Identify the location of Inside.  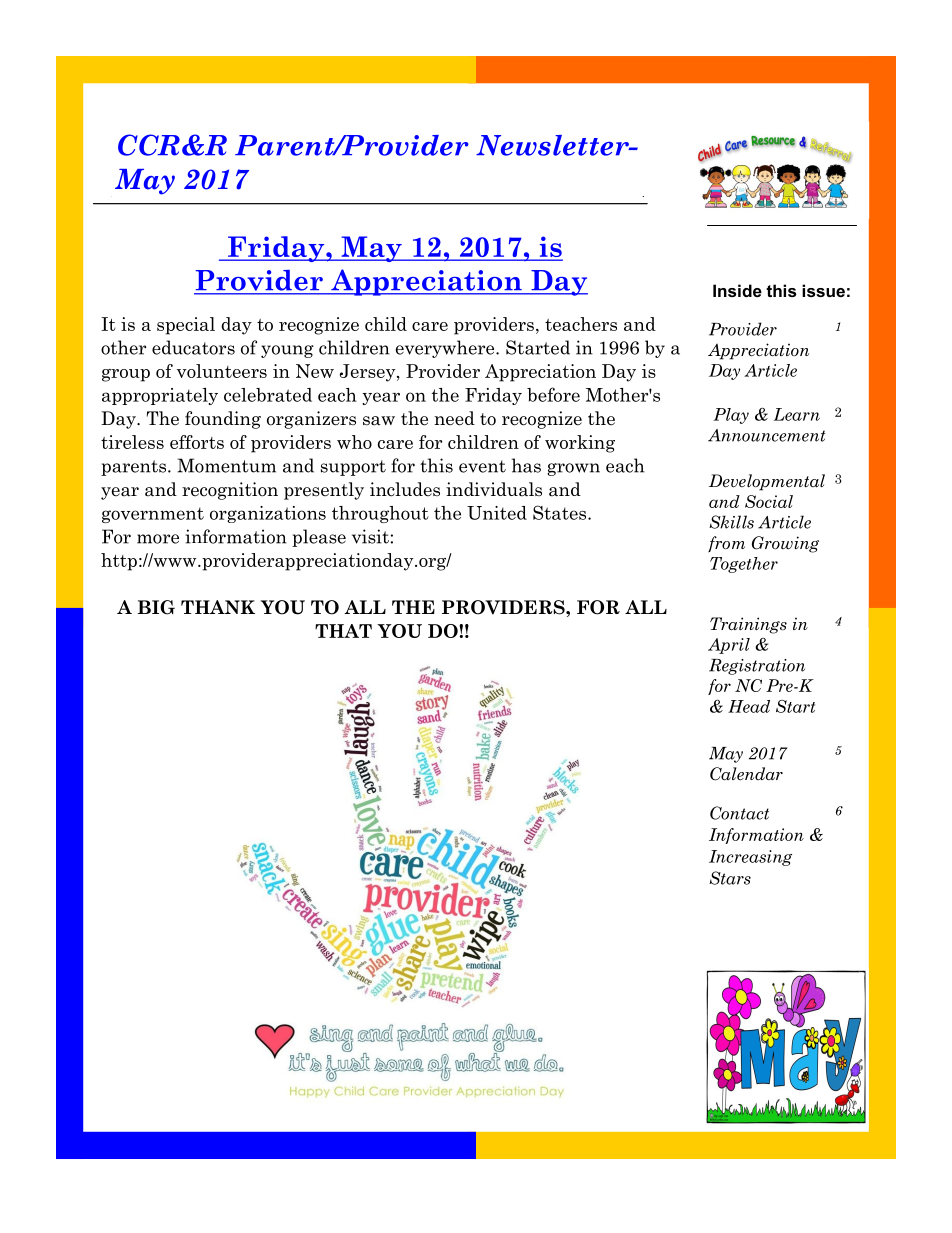
(737, 290).
